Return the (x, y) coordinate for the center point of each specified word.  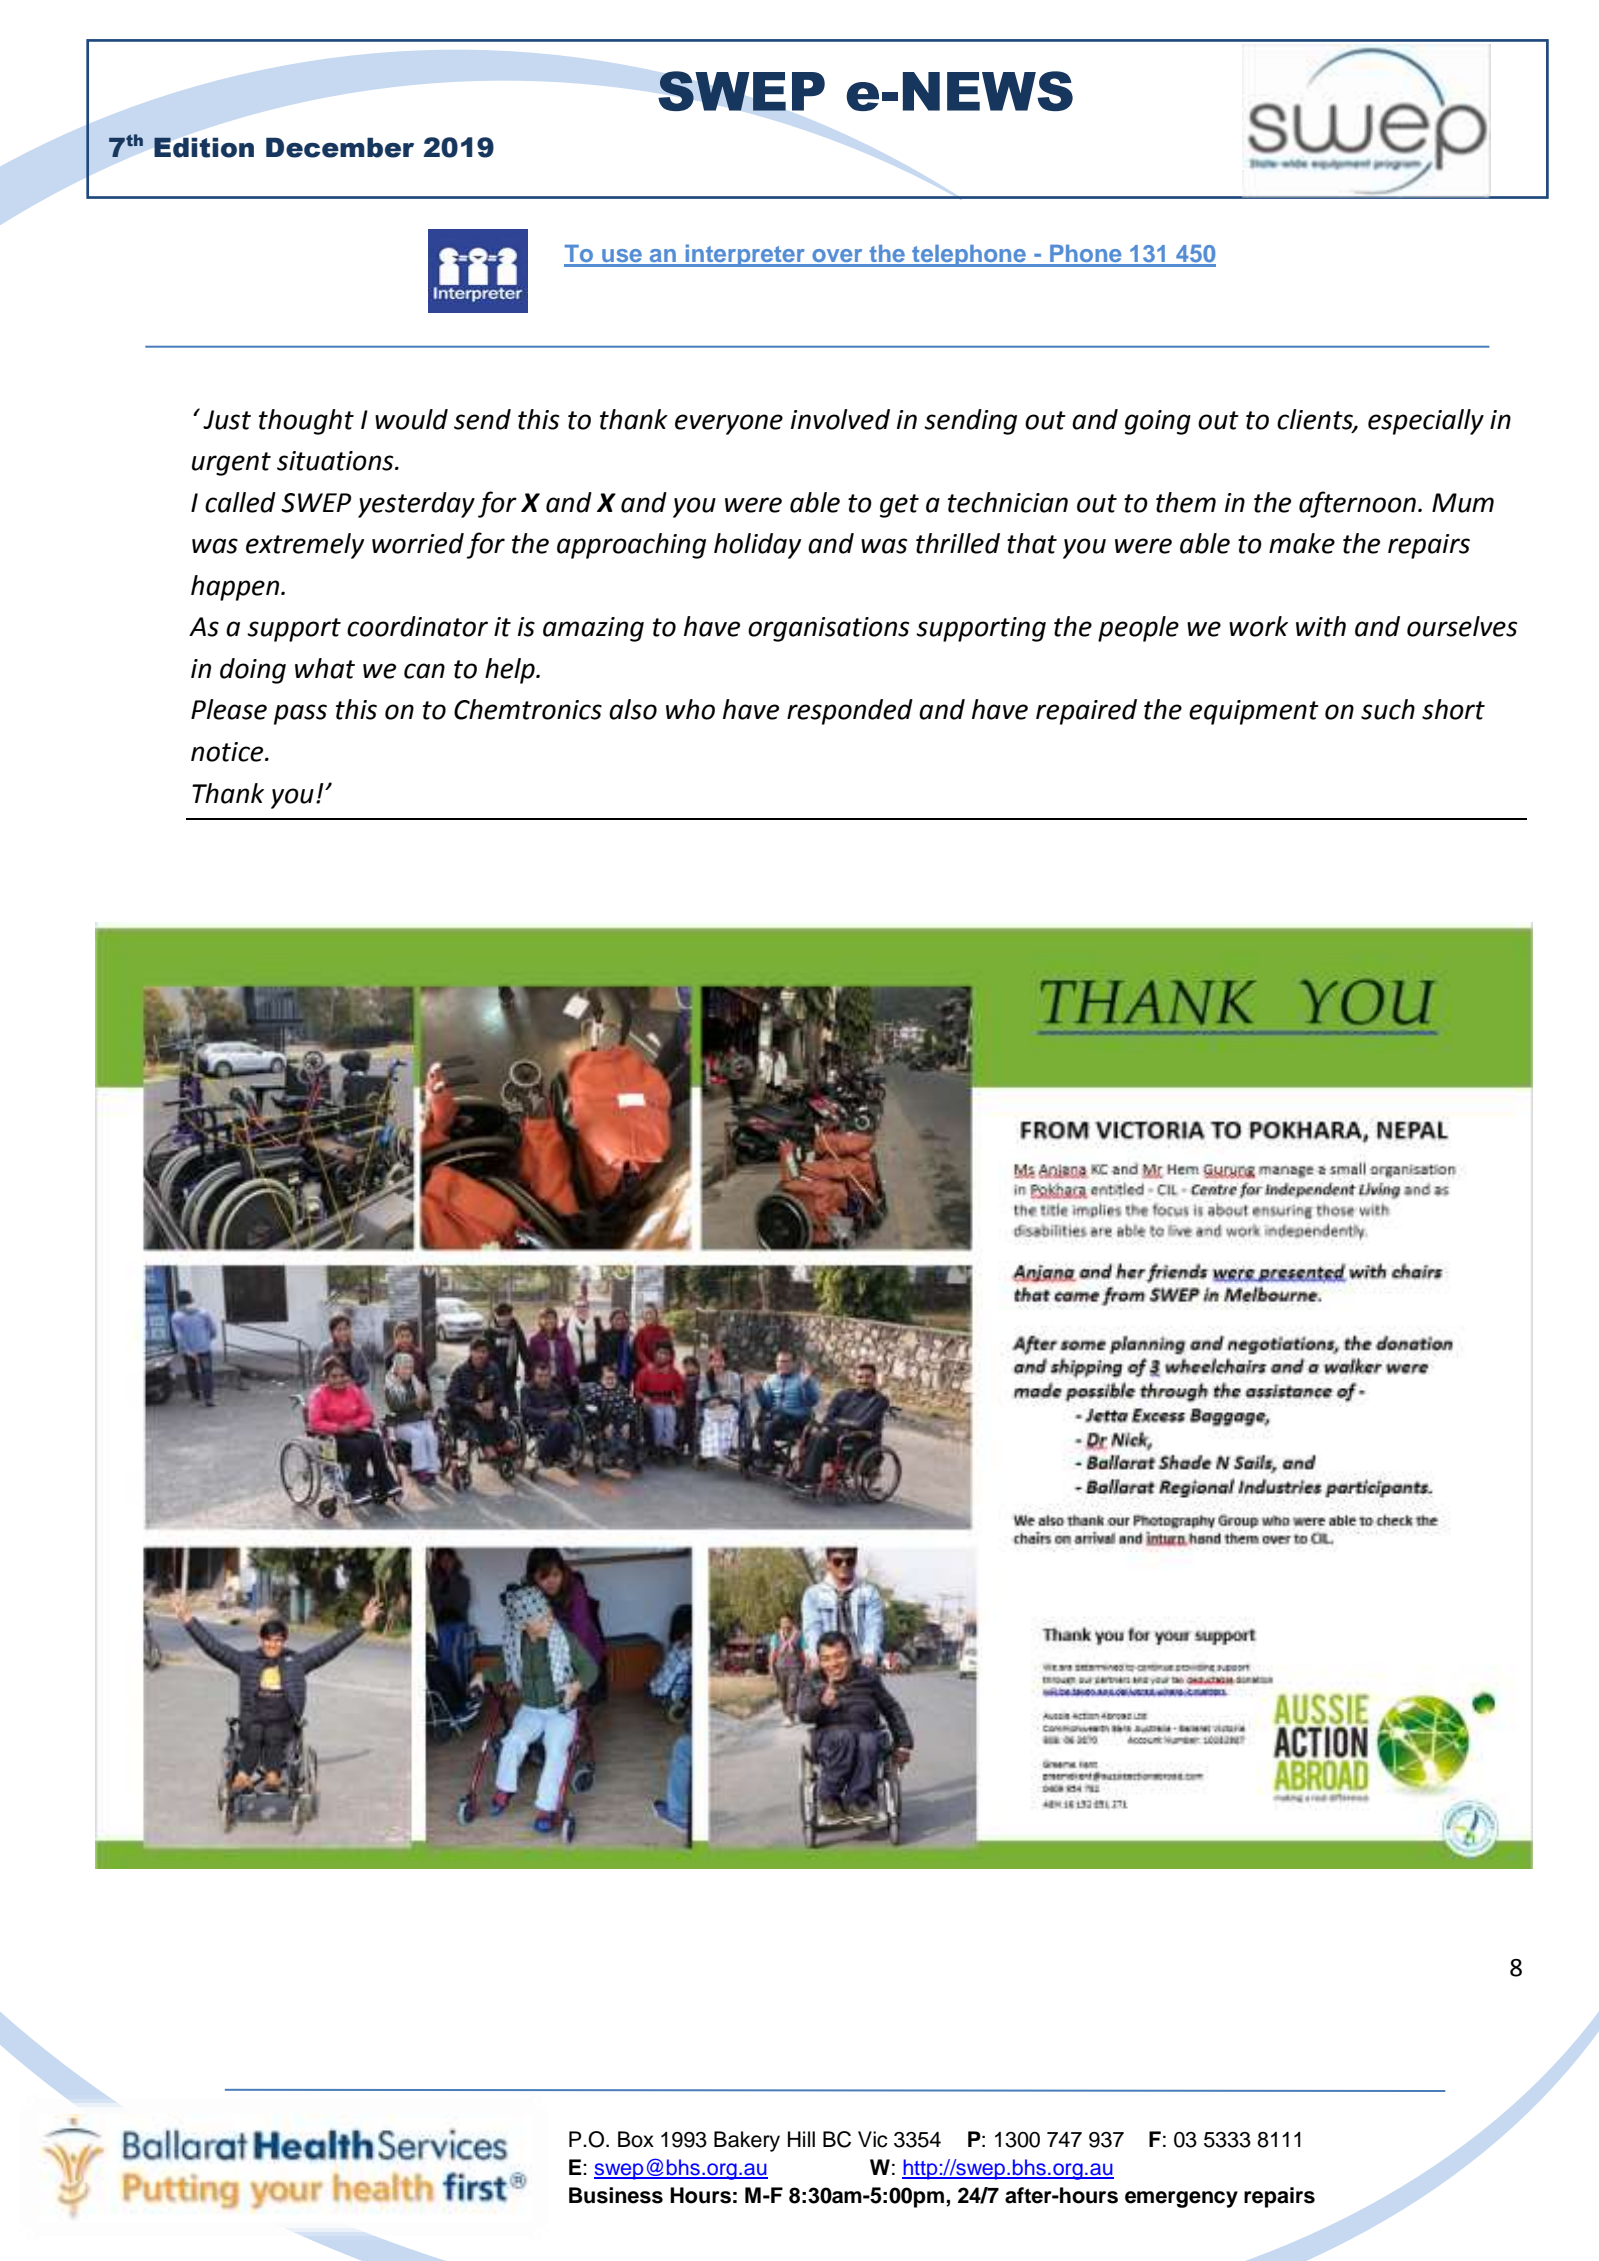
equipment (1254, 712)
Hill (801, 2139)
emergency (1181, 2199)
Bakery (747, 2141)
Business (616, 2195)
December (340, 147)
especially (1426, 422)
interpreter (745, 255)
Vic (873, 2139)
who (690, 709)
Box (636, 2139)
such (1388, 709)
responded (850, 712)
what (325, 668)
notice (228, 752)
